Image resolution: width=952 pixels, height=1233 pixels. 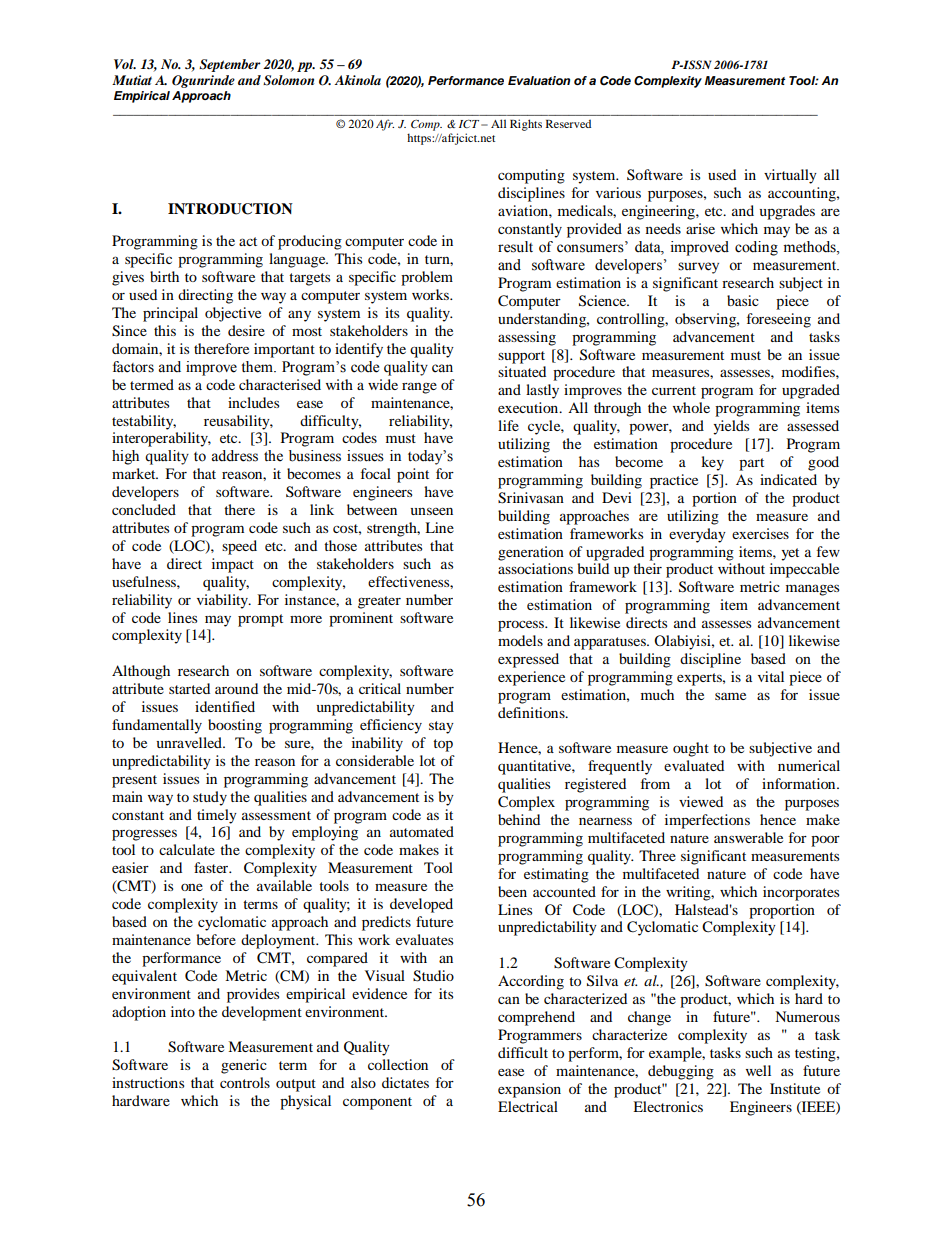 What do you see at coordinates (443, 745) in the document?
I see `top` at bounding box center [443, 745].
